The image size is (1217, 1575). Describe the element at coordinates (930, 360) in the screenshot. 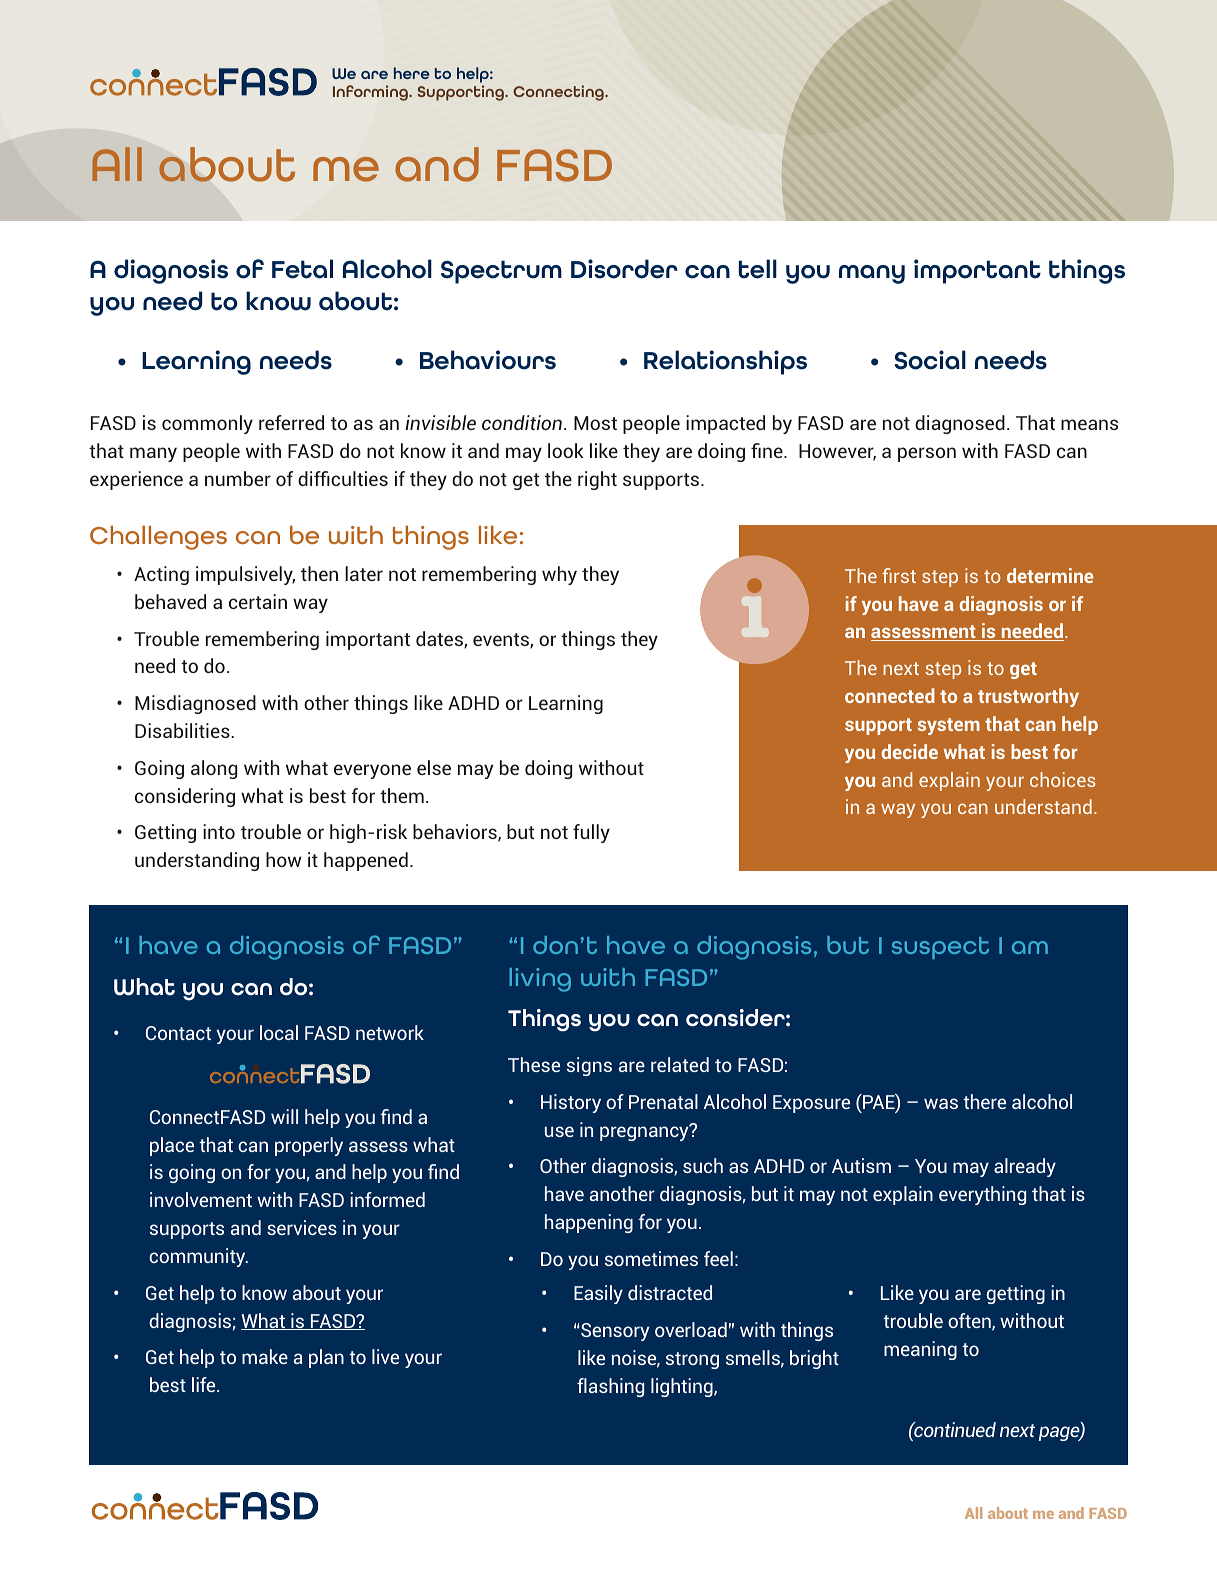

I see `Social` at that location.
